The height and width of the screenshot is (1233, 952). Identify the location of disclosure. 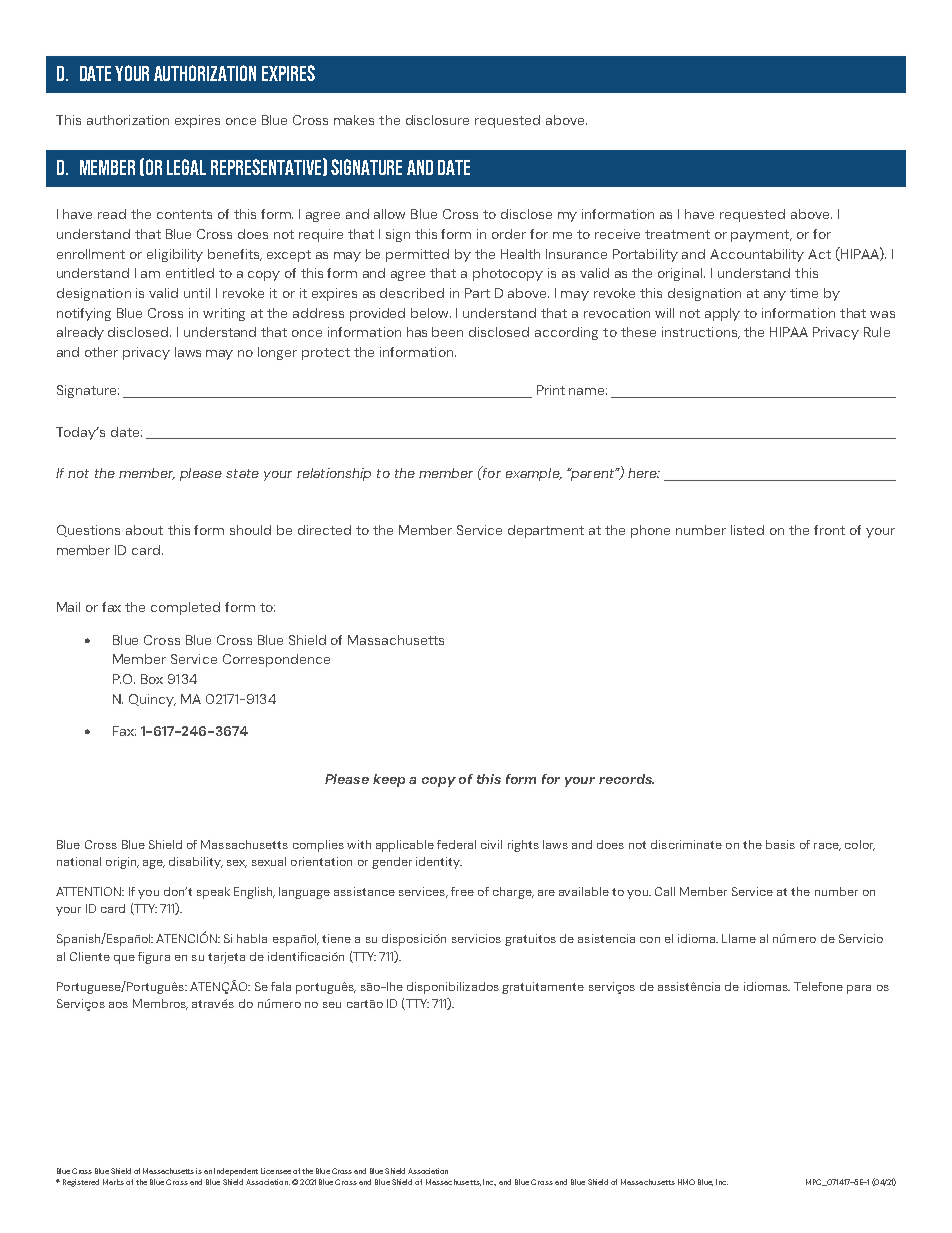
(437, 120).
